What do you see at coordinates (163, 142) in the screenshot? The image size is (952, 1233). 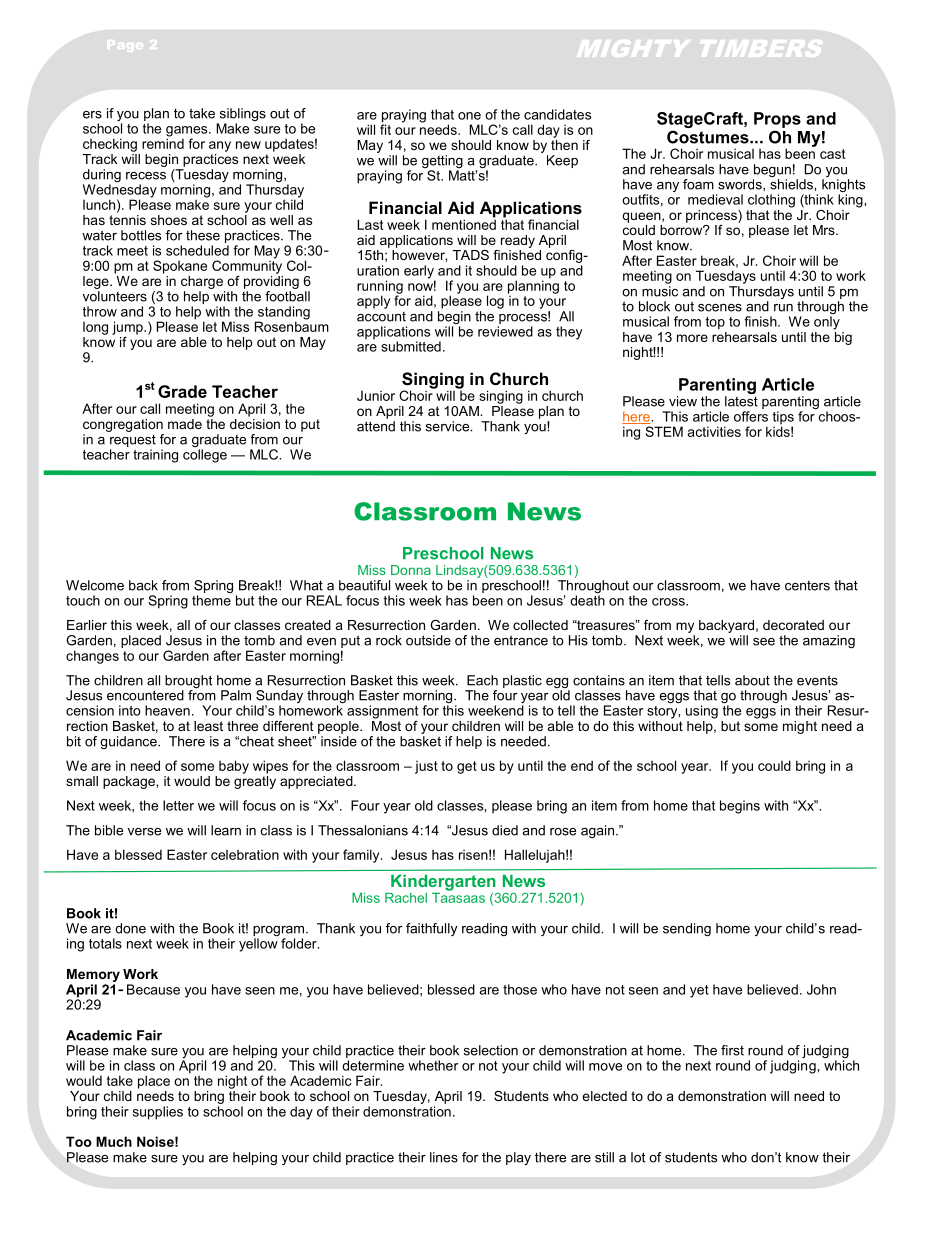 I see `remind` at bounding box center [163, 142].
